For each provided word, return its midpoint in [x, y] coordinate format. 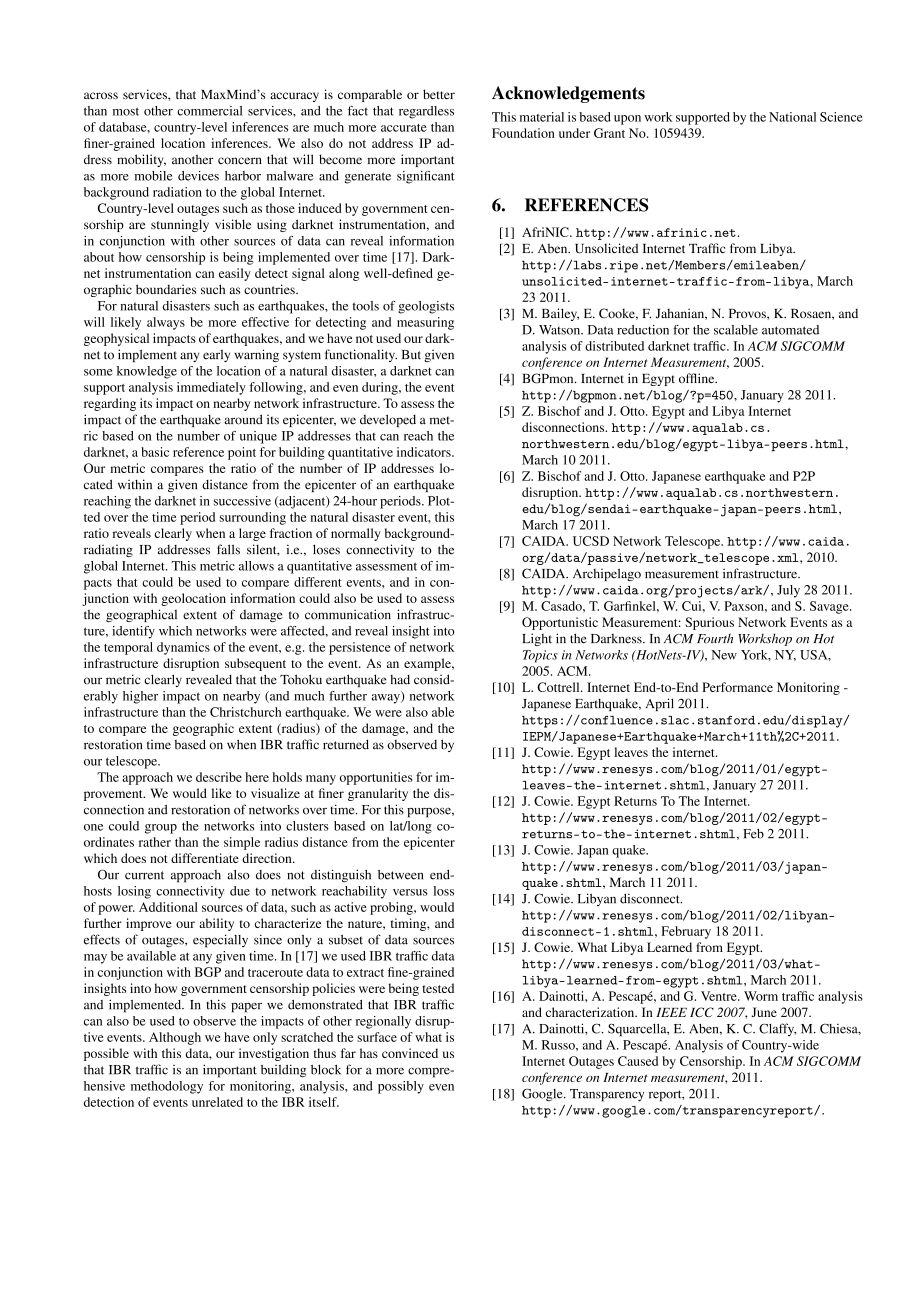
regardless [426, 112]
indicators [425, 452]
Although [175, 1038]
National [792, 117]
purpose [430, 813]
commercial [210, 111]
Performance [737, 687]
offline [698, 378]
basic [155, 452]
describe [219, 777]
